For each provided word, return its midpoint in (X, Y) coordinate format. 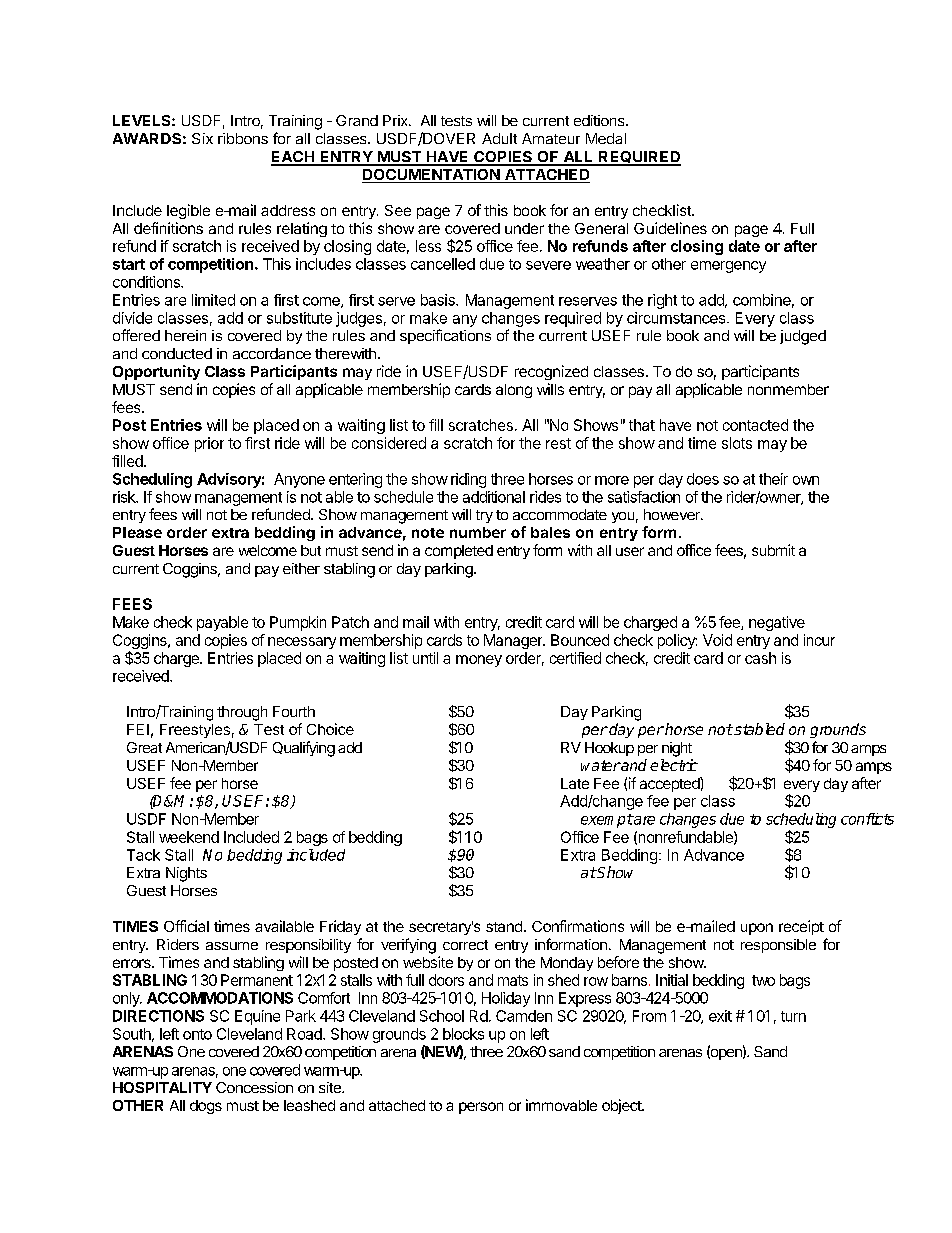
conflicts (867, 819)
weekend (189, 837)
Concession (254, 1087)
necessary (302, 643)
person (481, 1108)
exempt (607, 821)
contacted (755, 425)
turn (793, 1016)
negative (777, 623)
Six (202, 138)
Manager (514, 641)
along (514, 391)
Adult (499, 138)
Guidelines (670, 228)
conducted (177, 353)
